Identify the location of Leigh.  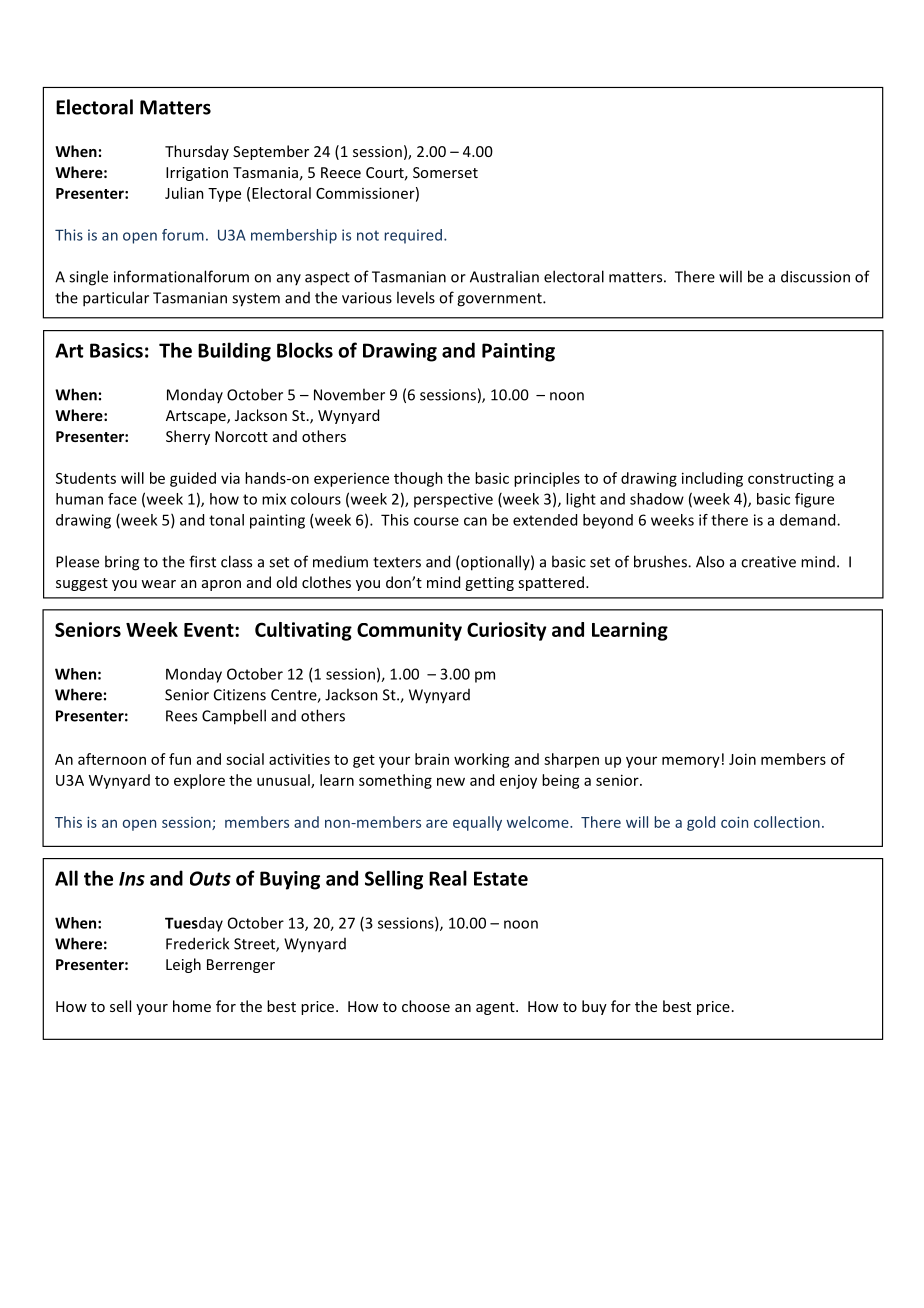
(183, 965).
